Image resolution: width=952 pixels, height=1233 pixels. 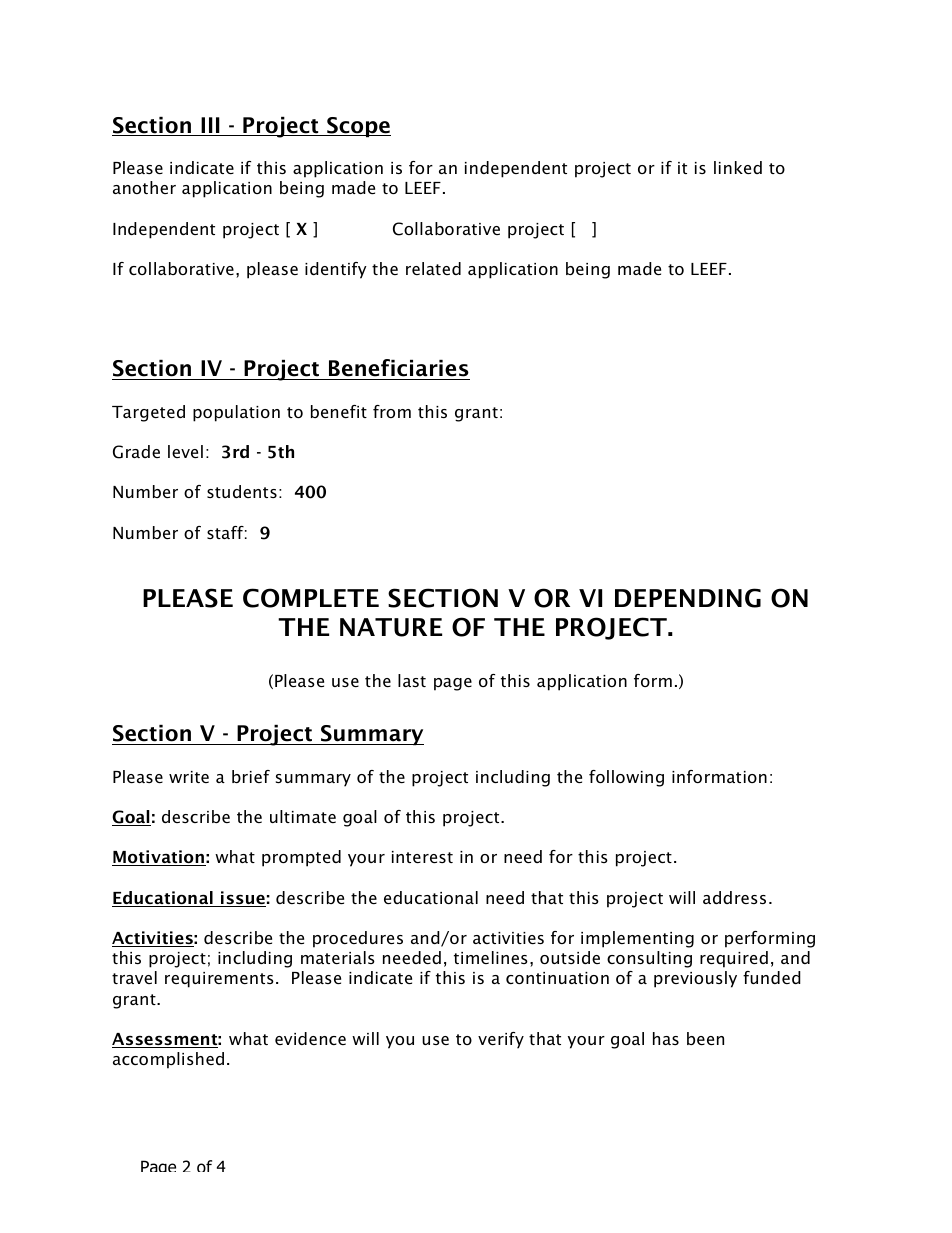 What do you see at coordinates (501, 1040) in the screenshot?
I see `verify` at bounding box center [501, 1040].
